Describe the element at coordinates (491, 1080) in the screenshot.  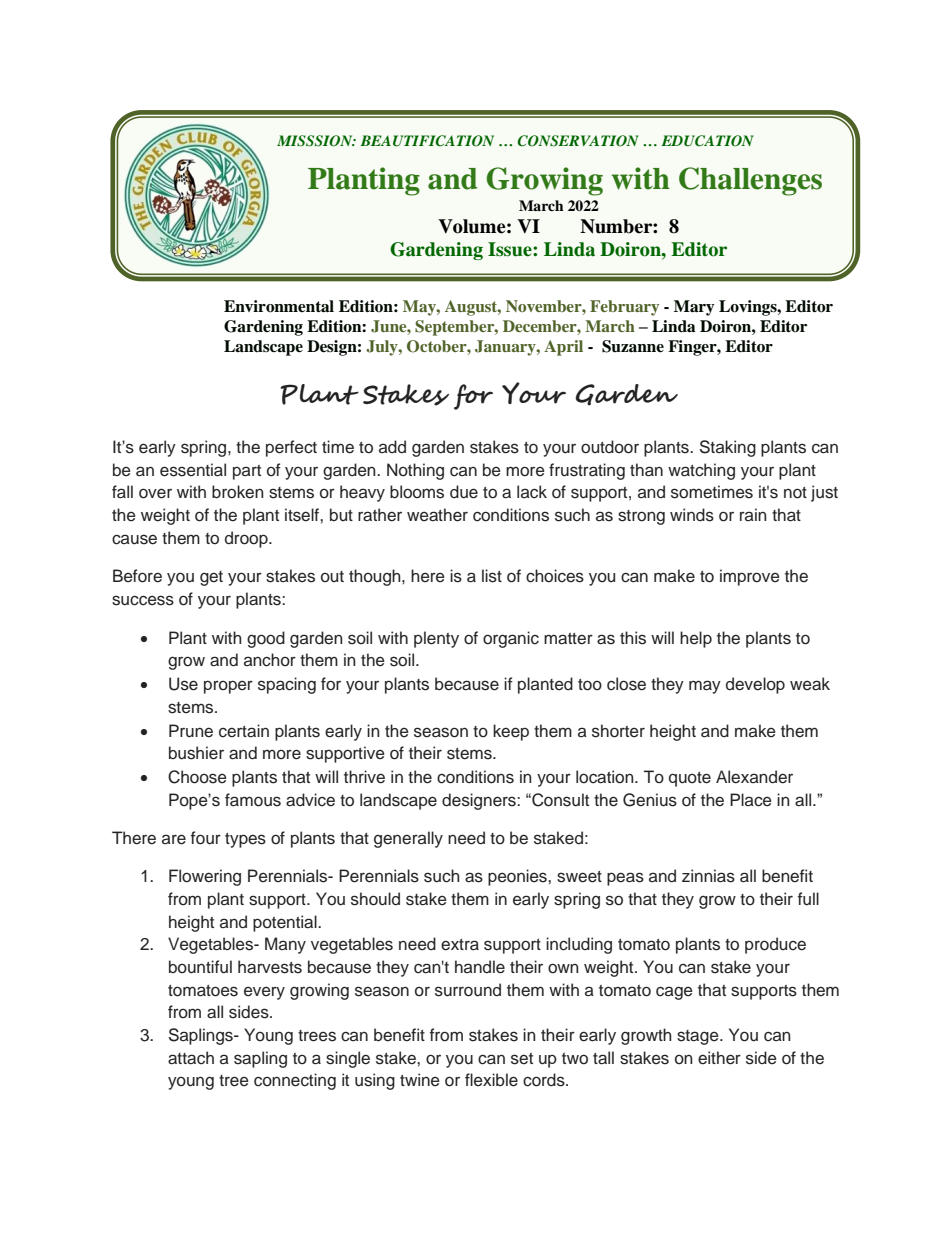
I see `flexible` at that location.
